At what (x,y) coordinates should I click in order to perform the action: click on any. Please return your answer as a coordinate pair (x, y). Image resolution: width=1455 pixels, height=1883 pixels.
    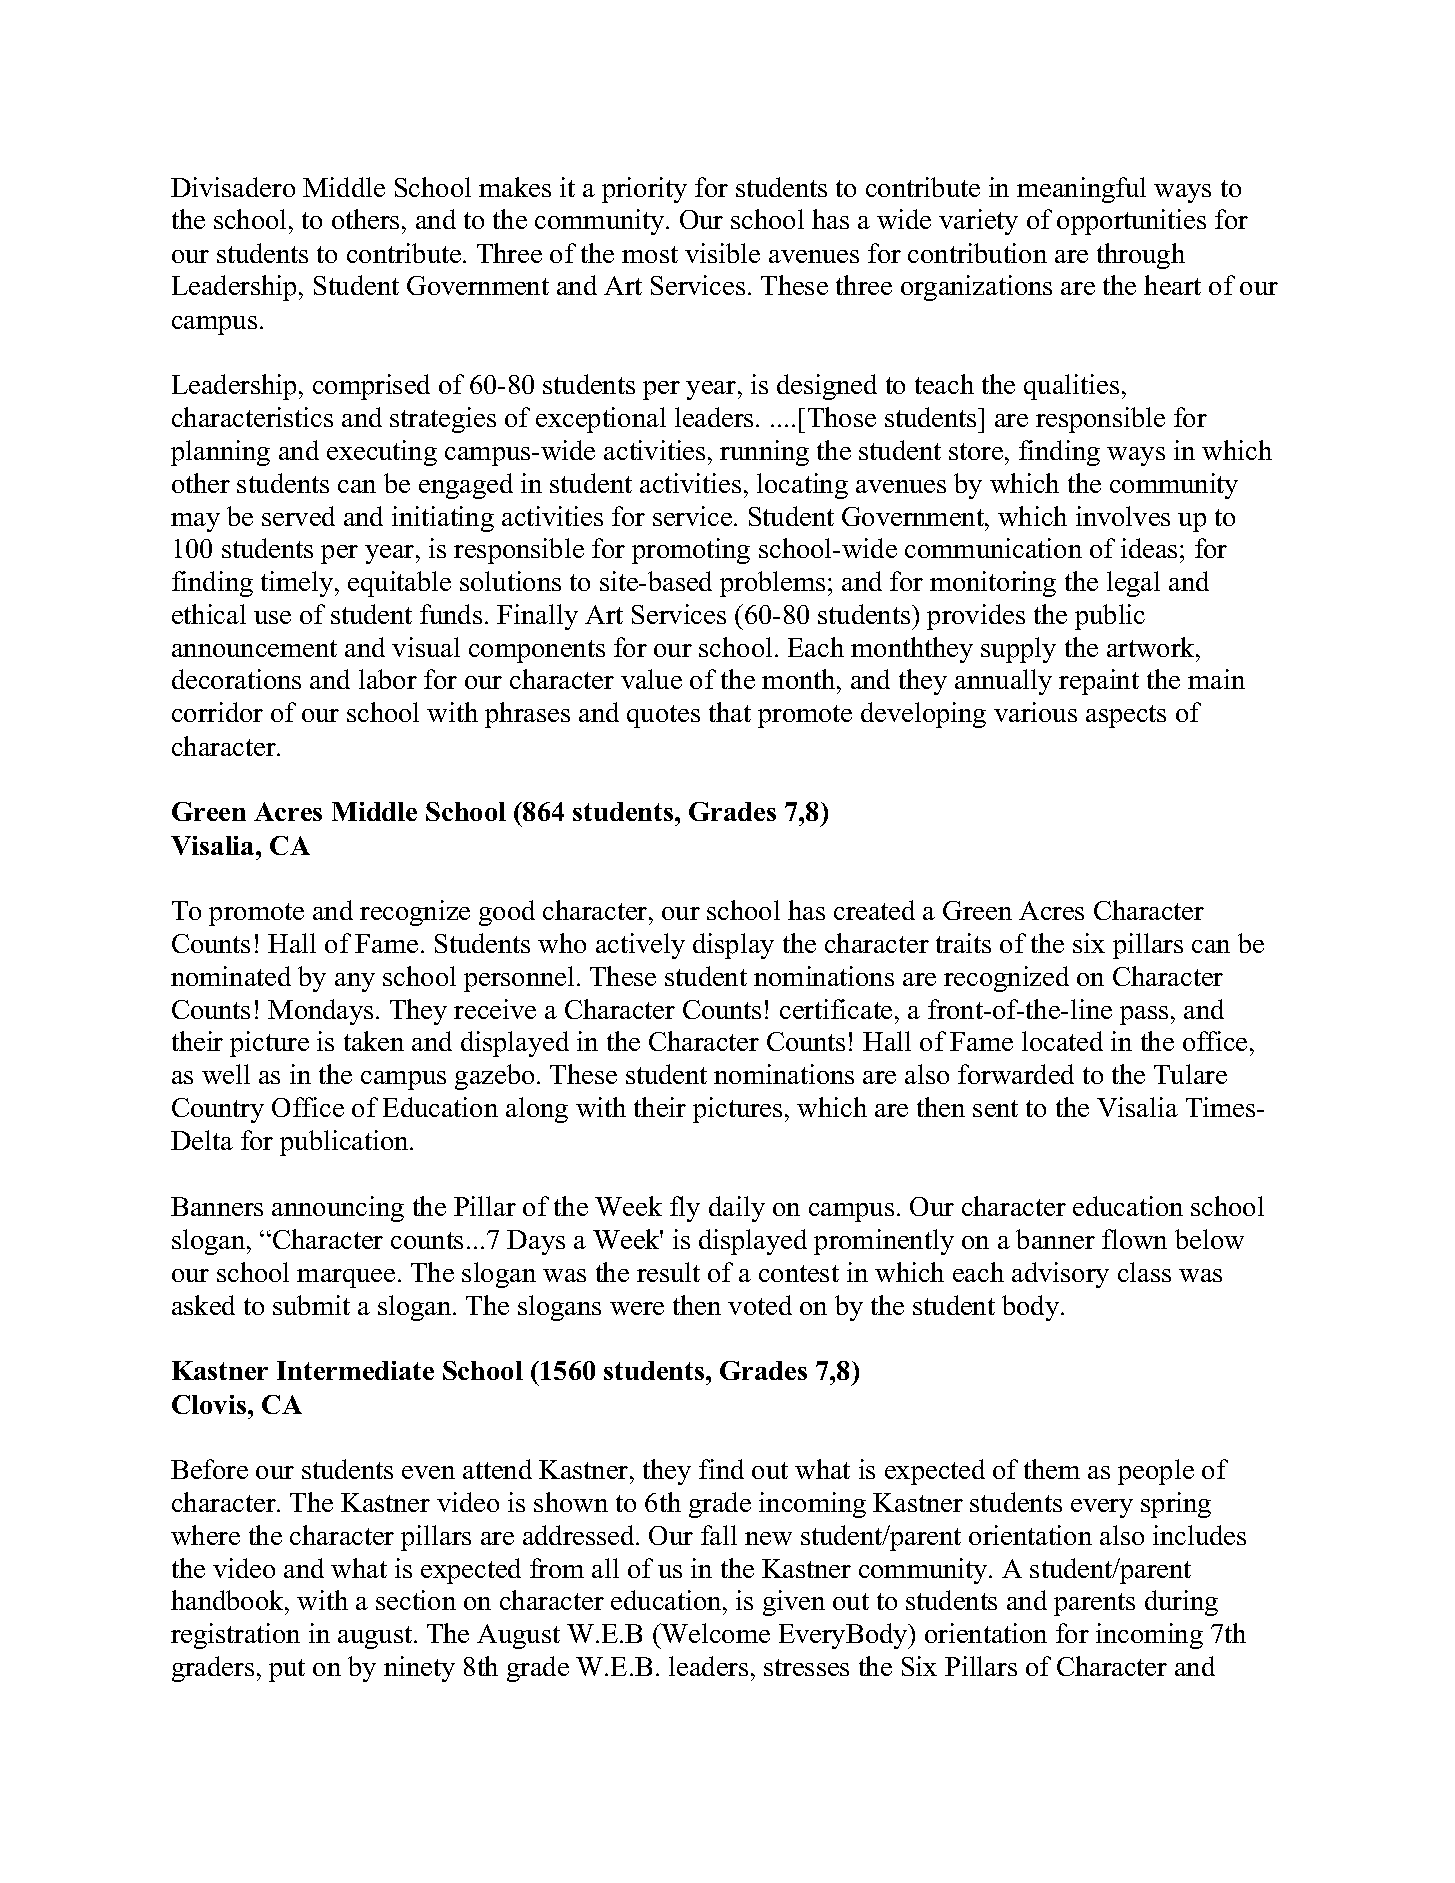
    Looking at the image, I should click on (355, 982).
